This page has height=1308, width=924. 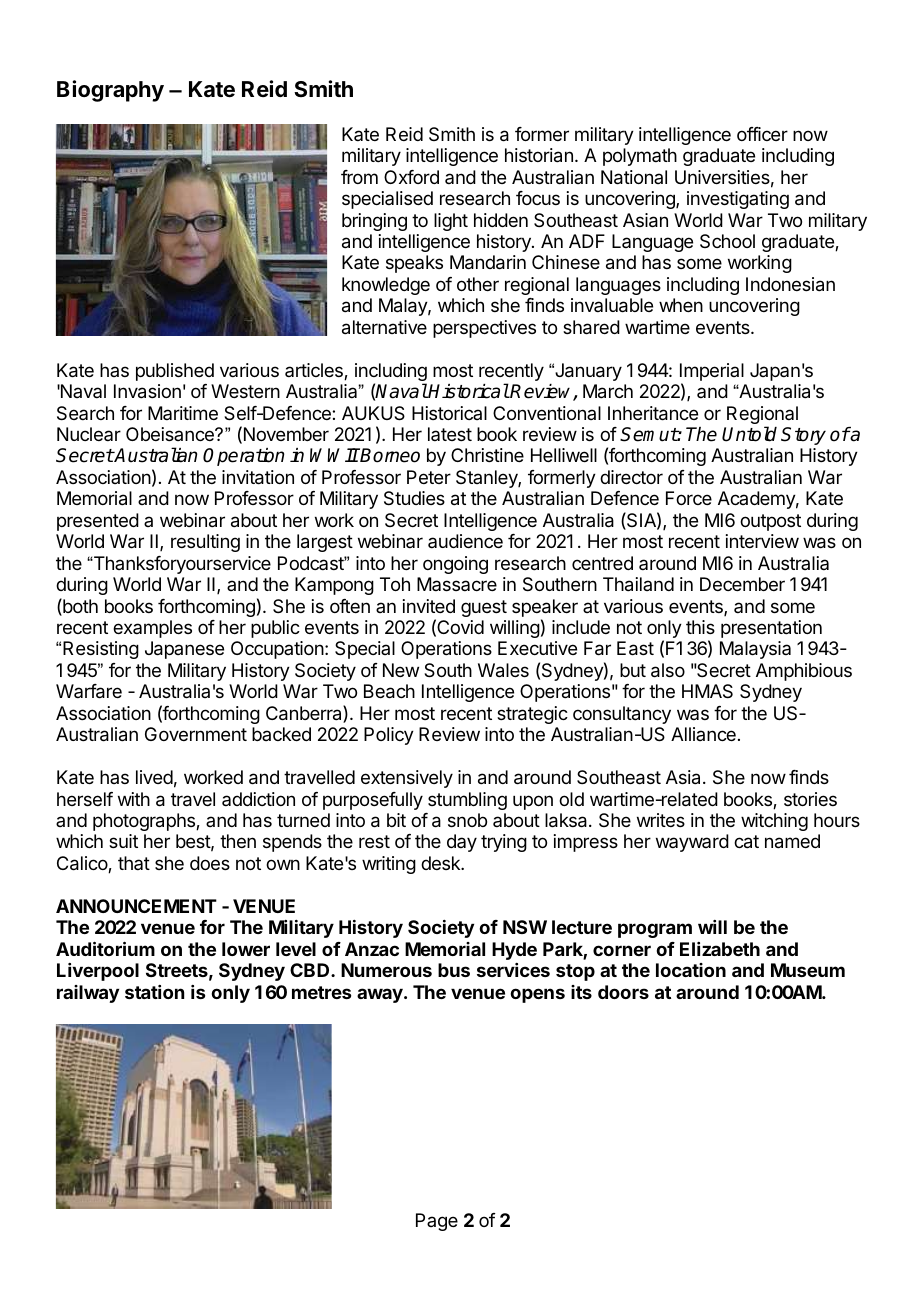 What do you see at coordinates (450, 434) in the page?
I see `latest` at bounding box center [450, 434].
